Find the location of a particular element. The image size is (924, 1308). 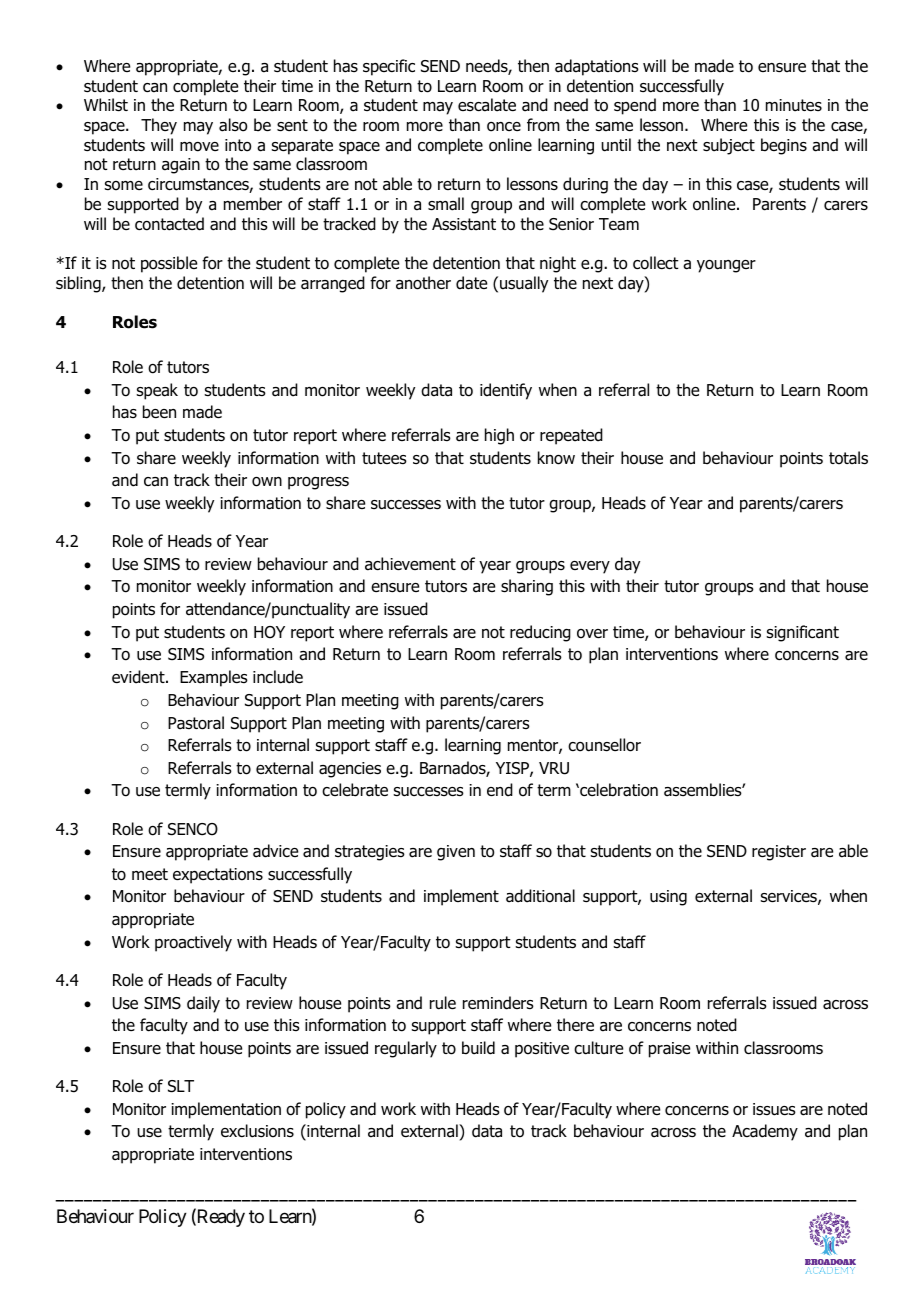

HOY is located at coordinates (269, 632).
